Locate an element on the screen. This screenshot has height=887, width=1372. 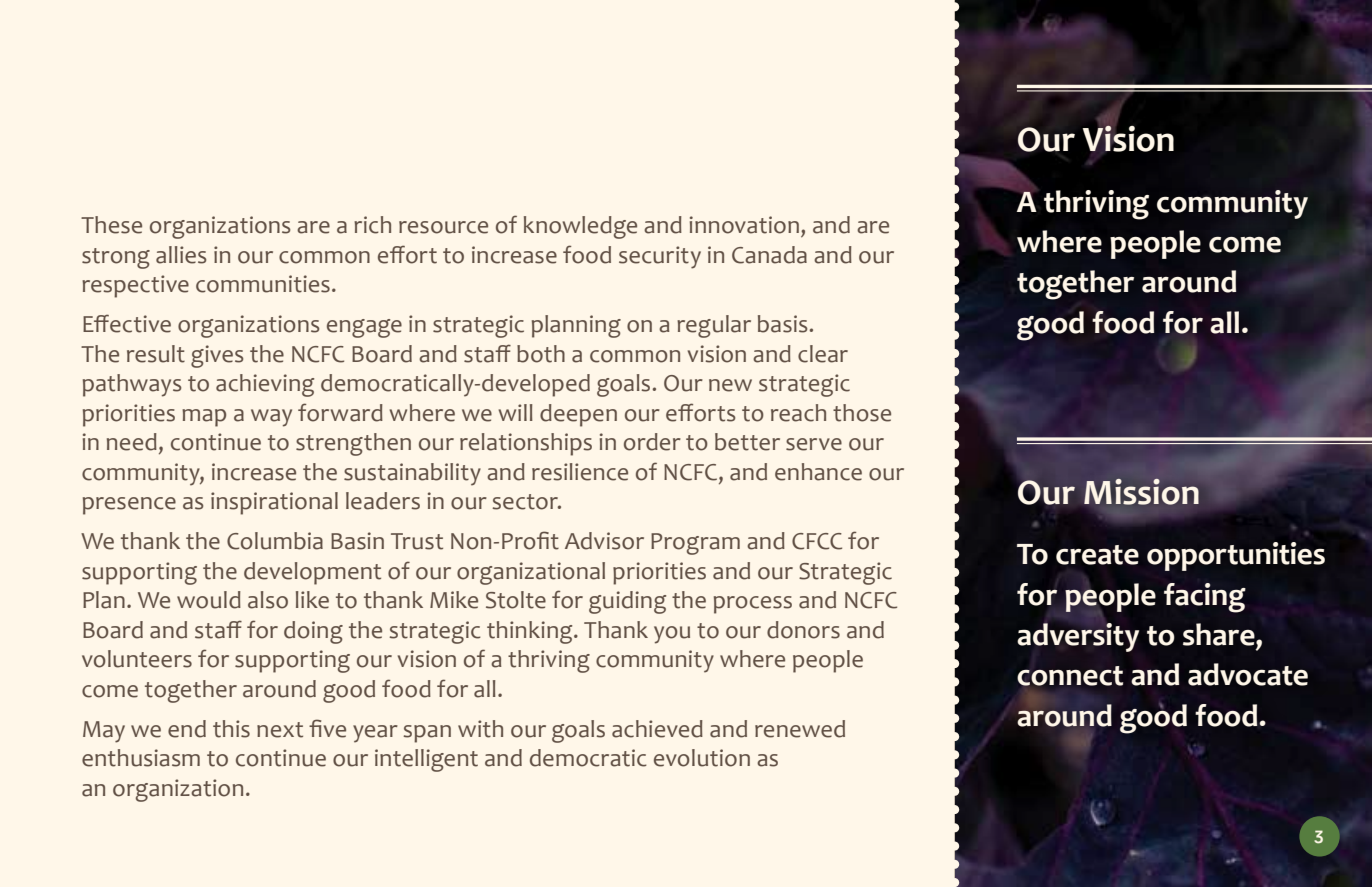
this is located at coordinates (231, 729).
